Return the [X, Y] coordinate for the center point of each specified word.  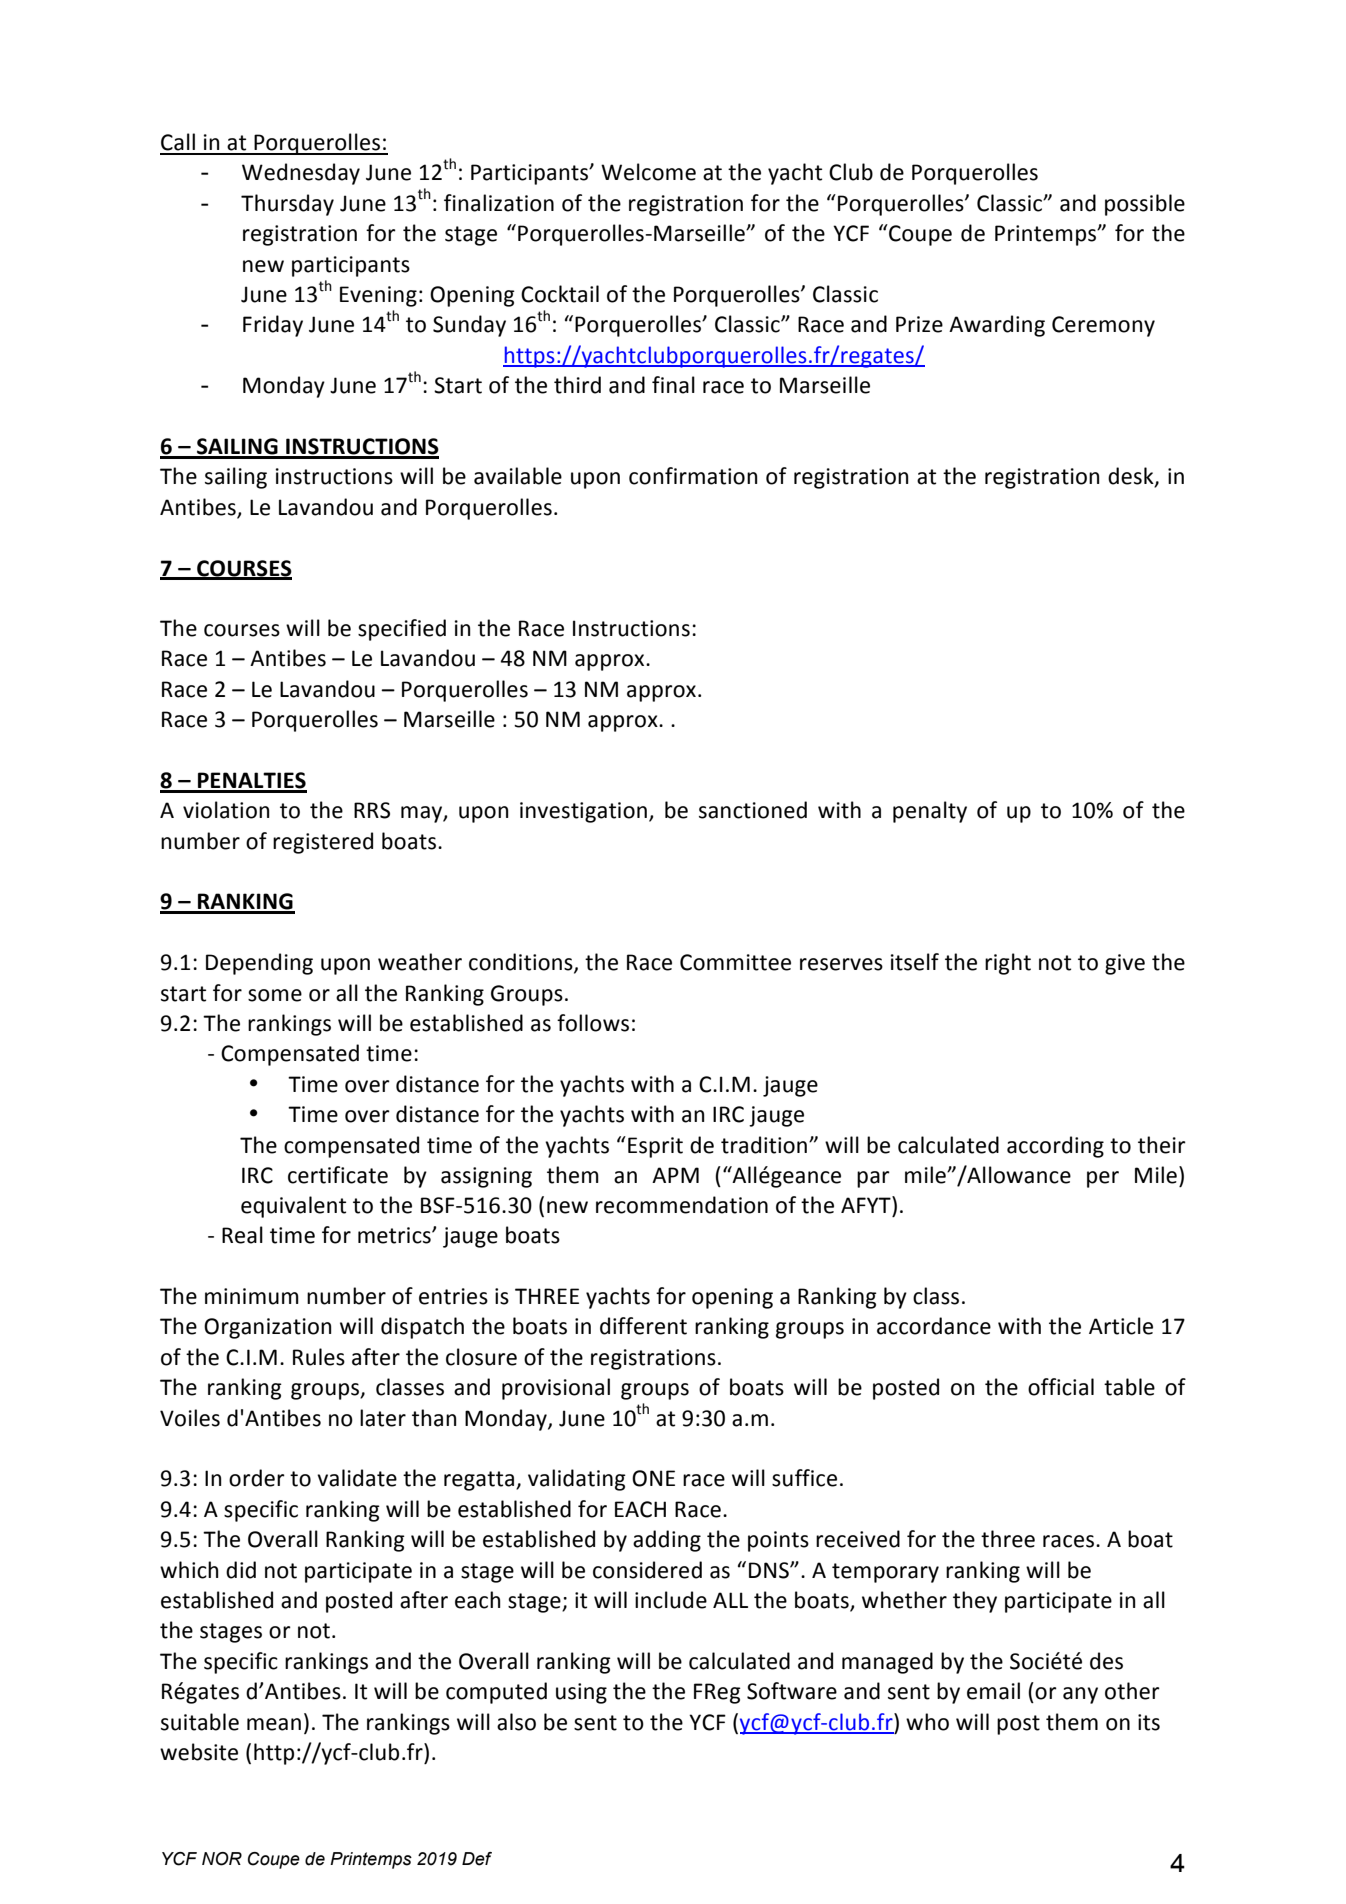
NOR [222, 1859]
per [1103, 1179]
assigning [486, 1177]
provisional [556, 1389]
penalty [930, 812]
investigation [583, 812]
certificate [338, 1175]
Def [477, 1859]
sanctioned [753, 810]
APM [675, 1175]
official [1061, 1387]
